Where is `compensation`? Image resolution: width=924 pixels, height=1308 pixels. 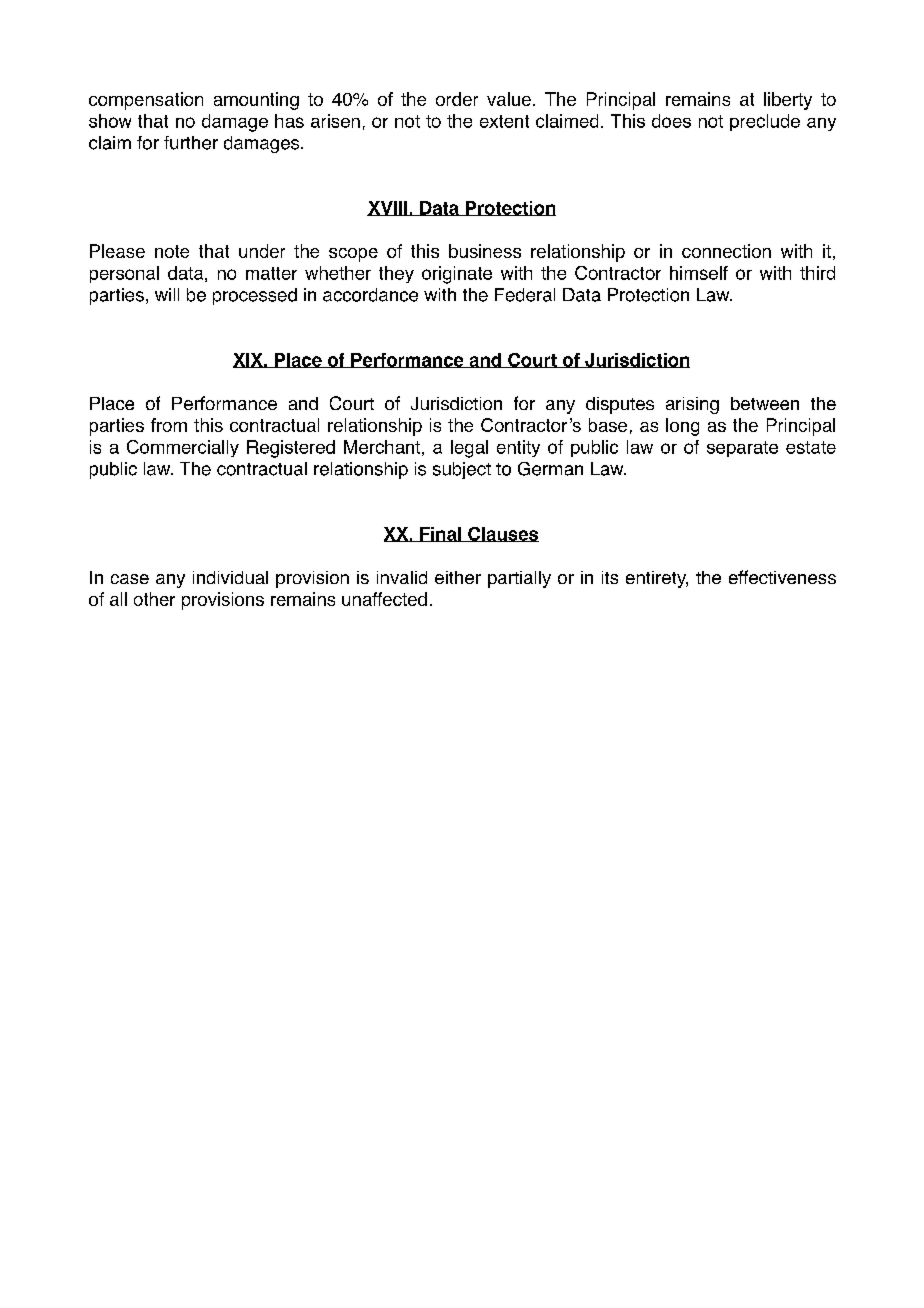
compensation is located at coordinates (146, 101).
